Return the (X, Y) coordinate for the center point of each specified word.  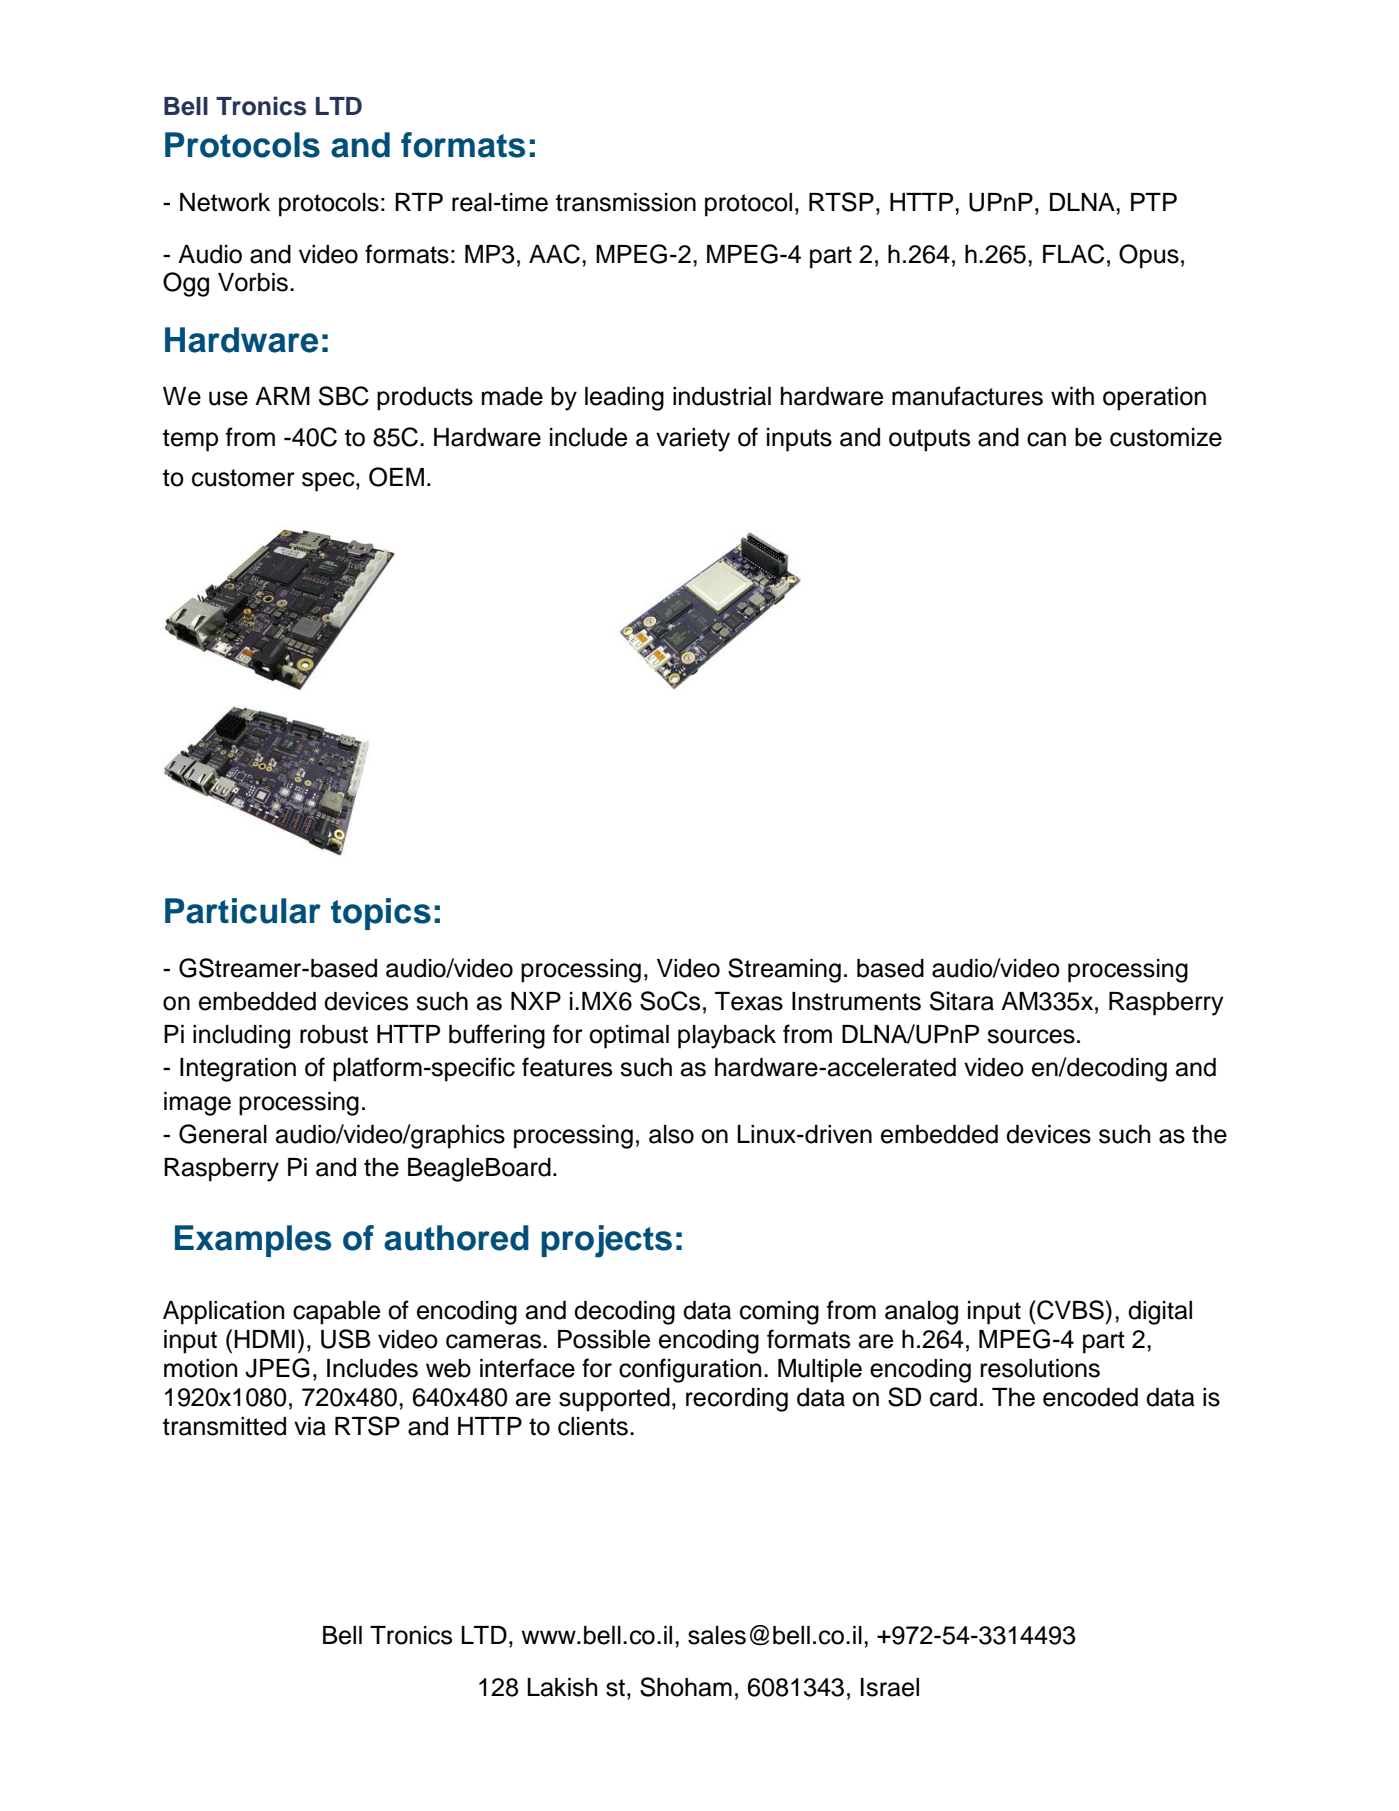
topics (381, 914)
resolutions (1040, 1368)
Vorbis (253, 282)
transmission (626, 202)
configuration (690, 1370)
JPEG (277, 1368)
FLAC (1073, 254)
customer (243, 478)
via (310, 1426)
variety (693, 440)
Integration (238, 1070)
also (671, 1134)
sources (1031, 1036)
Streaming (784, 970)
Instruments (856, 1001)
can (1046, 439)
